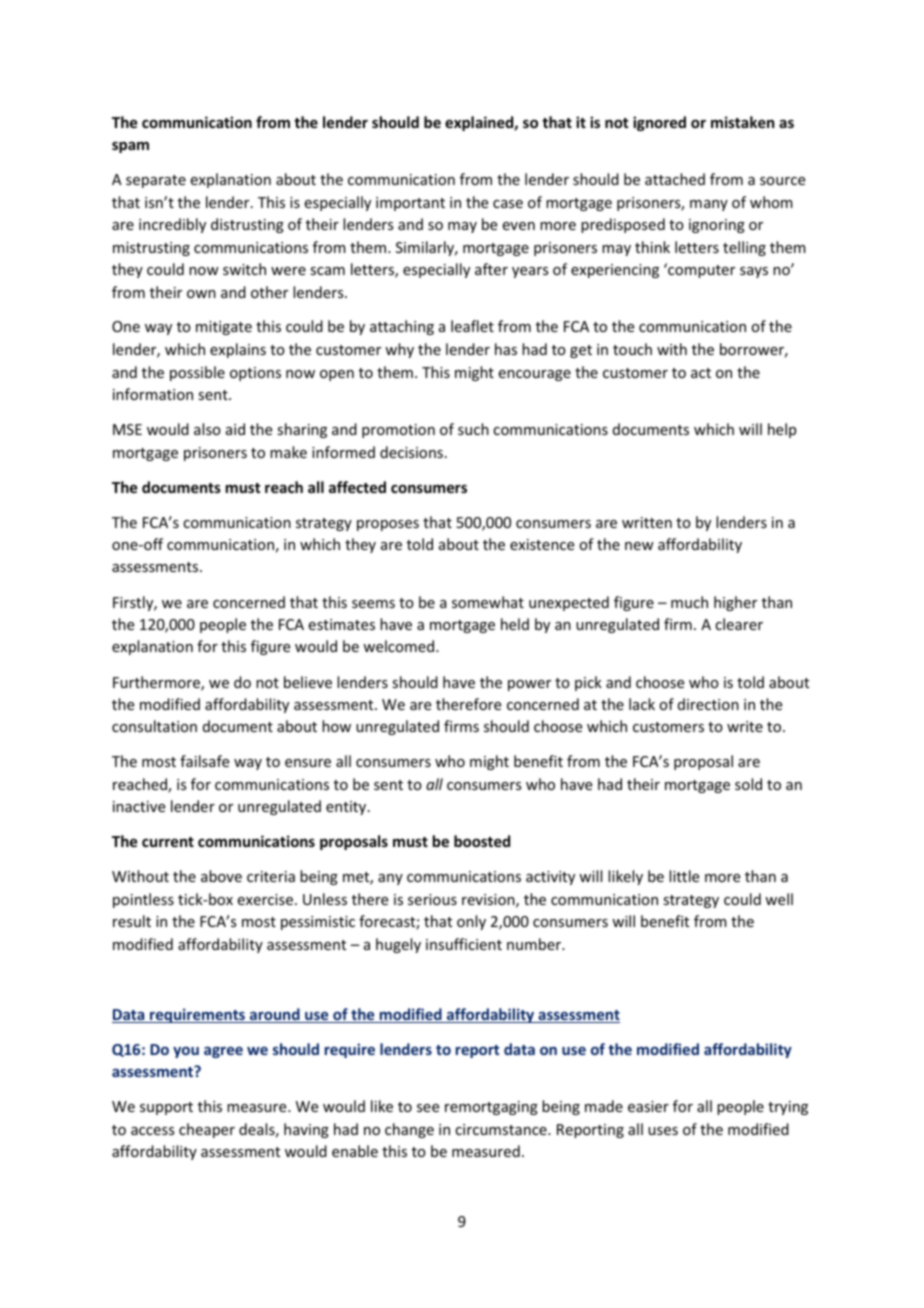 This page has width=924, height=1308. Describe the element at coordinates (432, 899) in the page. I see `serious` at that location.
